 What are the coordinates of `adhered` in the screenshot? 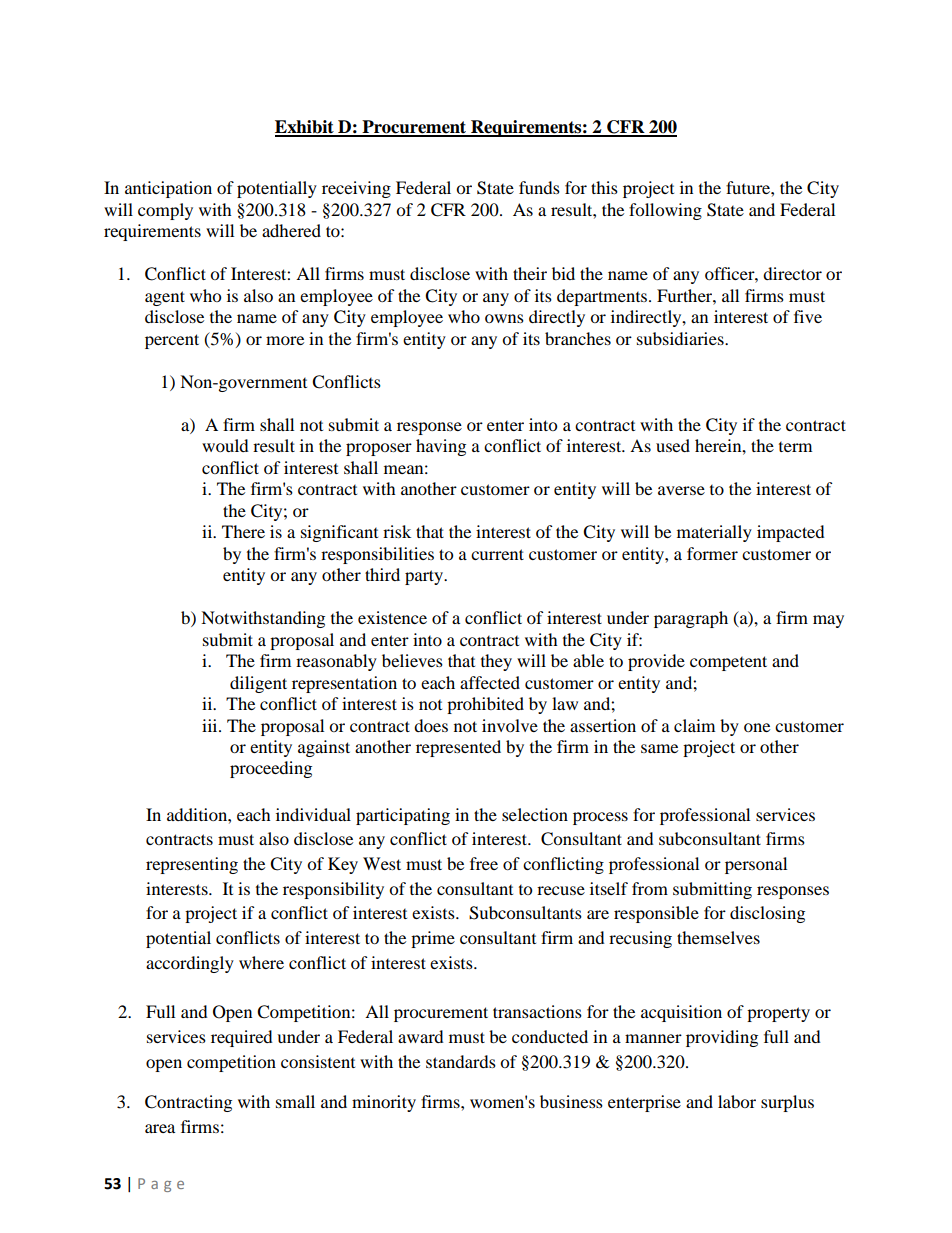 It's located at (291, 230).
